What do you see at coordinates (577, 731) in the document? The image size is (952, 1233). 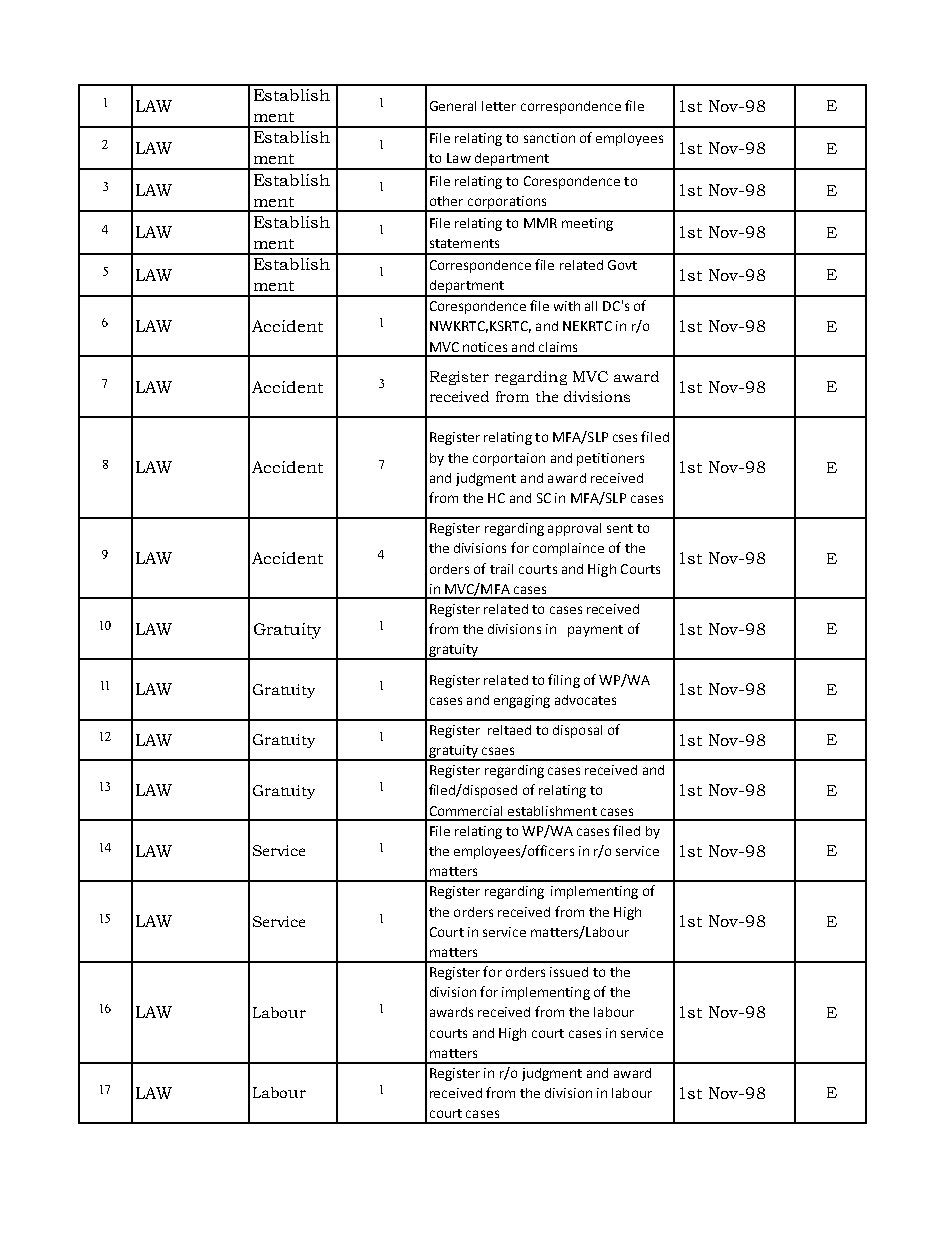 I see `disposal` at bounding box center [577, 731].
